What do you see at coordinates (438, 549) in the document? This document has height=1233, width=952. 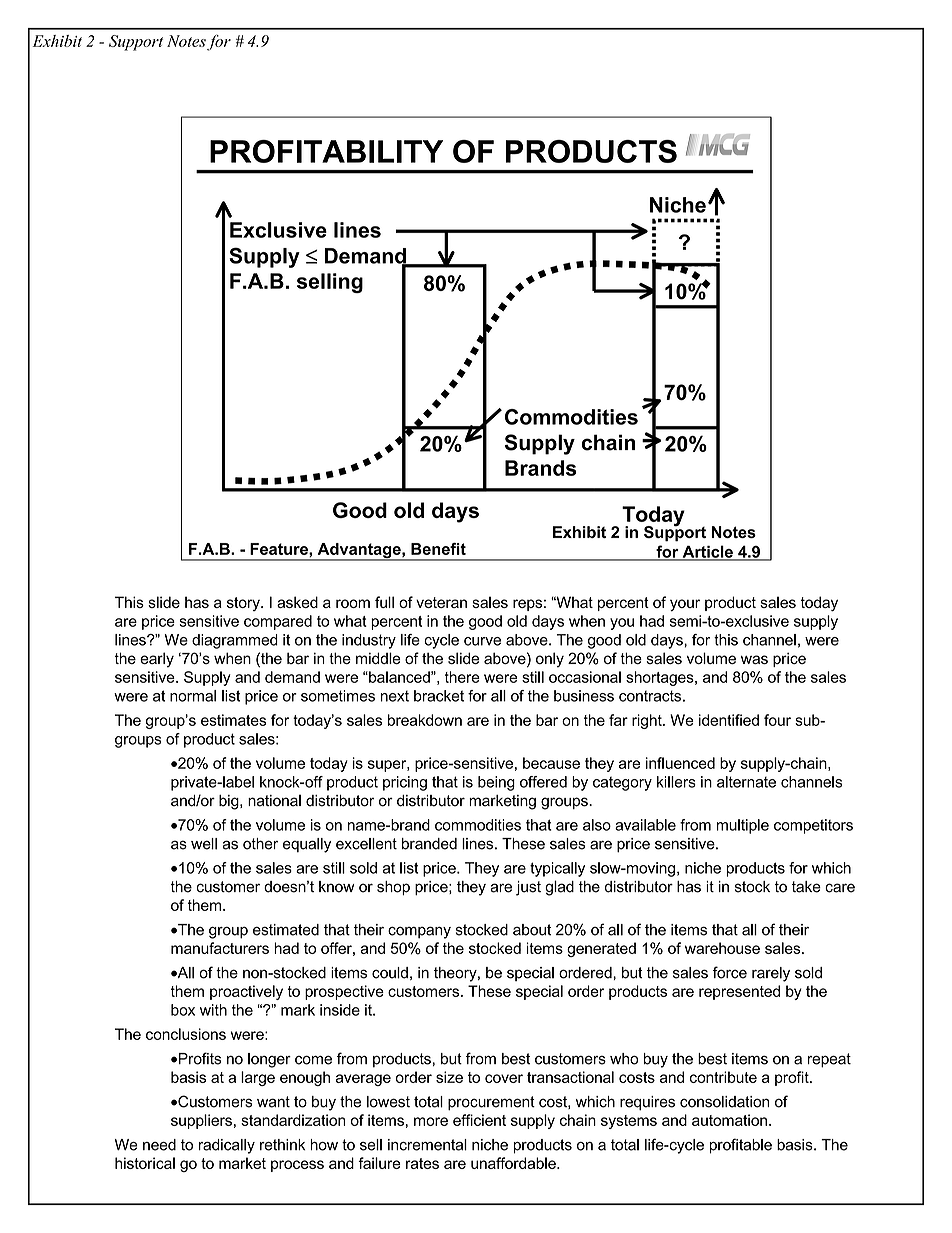 I see `Benefit` at bounding box center [438, 549].
